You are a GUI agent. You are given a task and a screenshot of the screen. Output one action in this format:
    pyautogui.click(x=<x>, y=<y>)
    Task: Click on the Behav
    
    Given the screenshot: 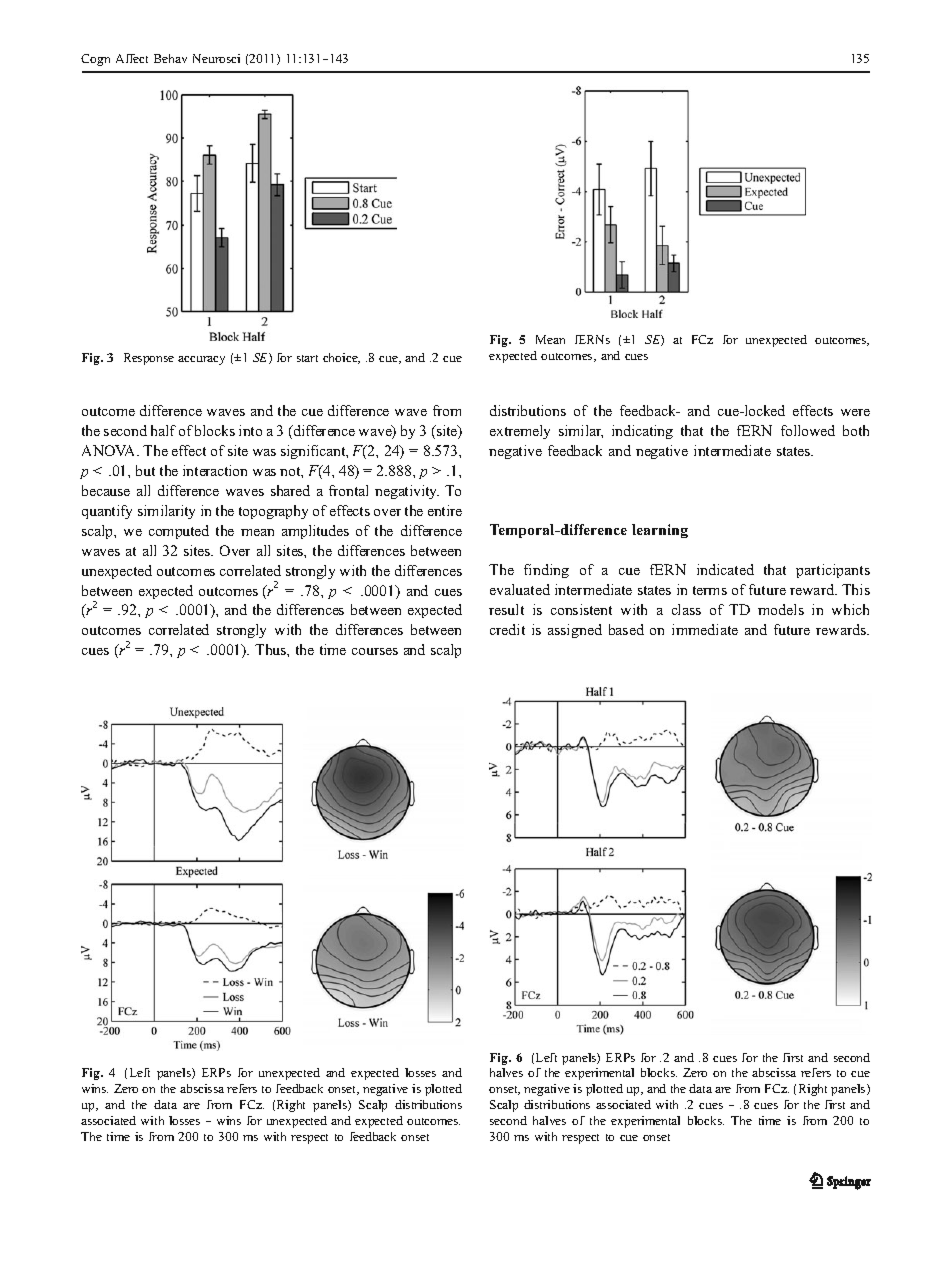 What is the action you would take?
    pyautogui.click(x=170, y=58)
